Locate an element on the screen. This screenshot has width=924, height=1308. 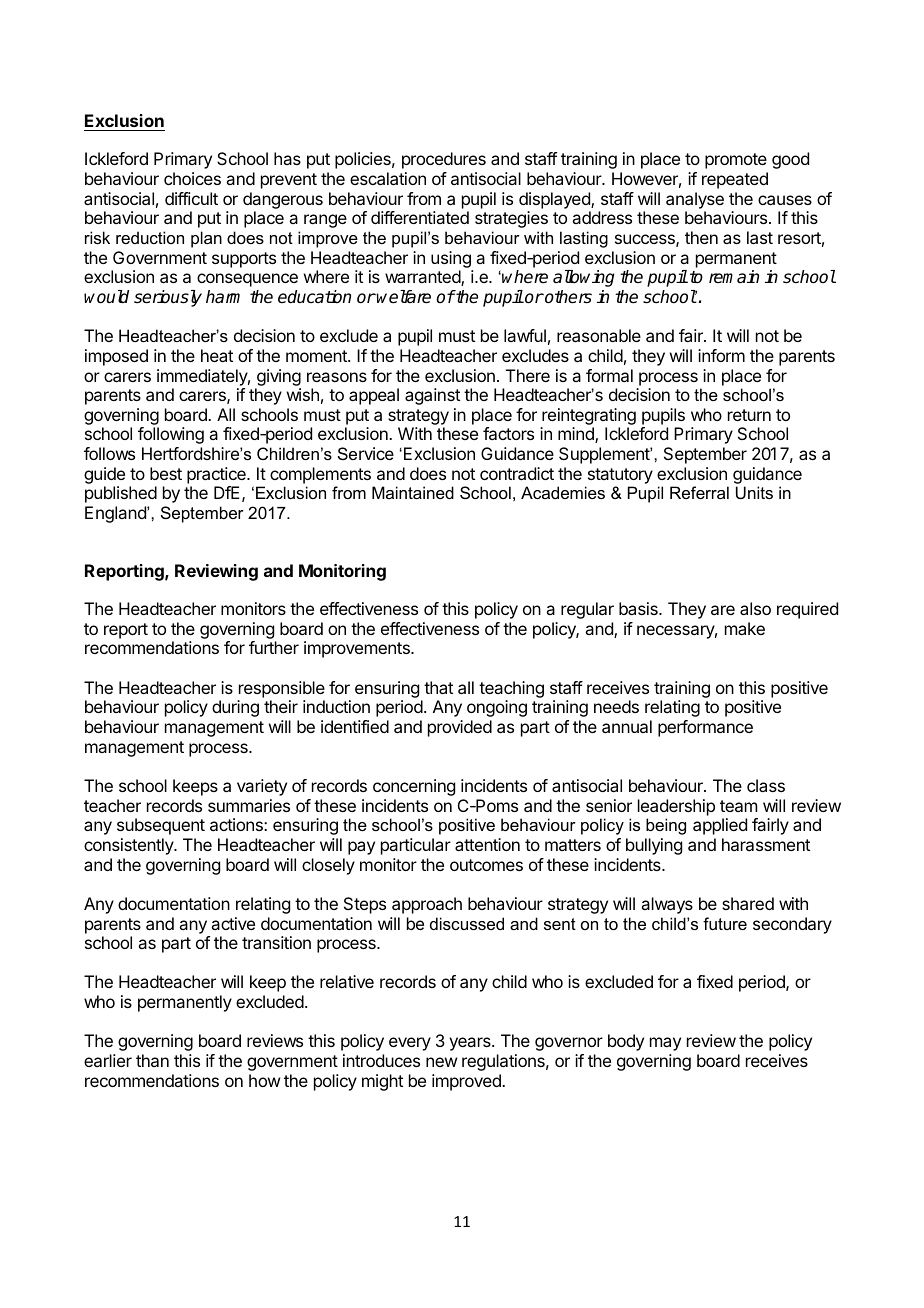
procedures is located at coordinates (444, 160).
